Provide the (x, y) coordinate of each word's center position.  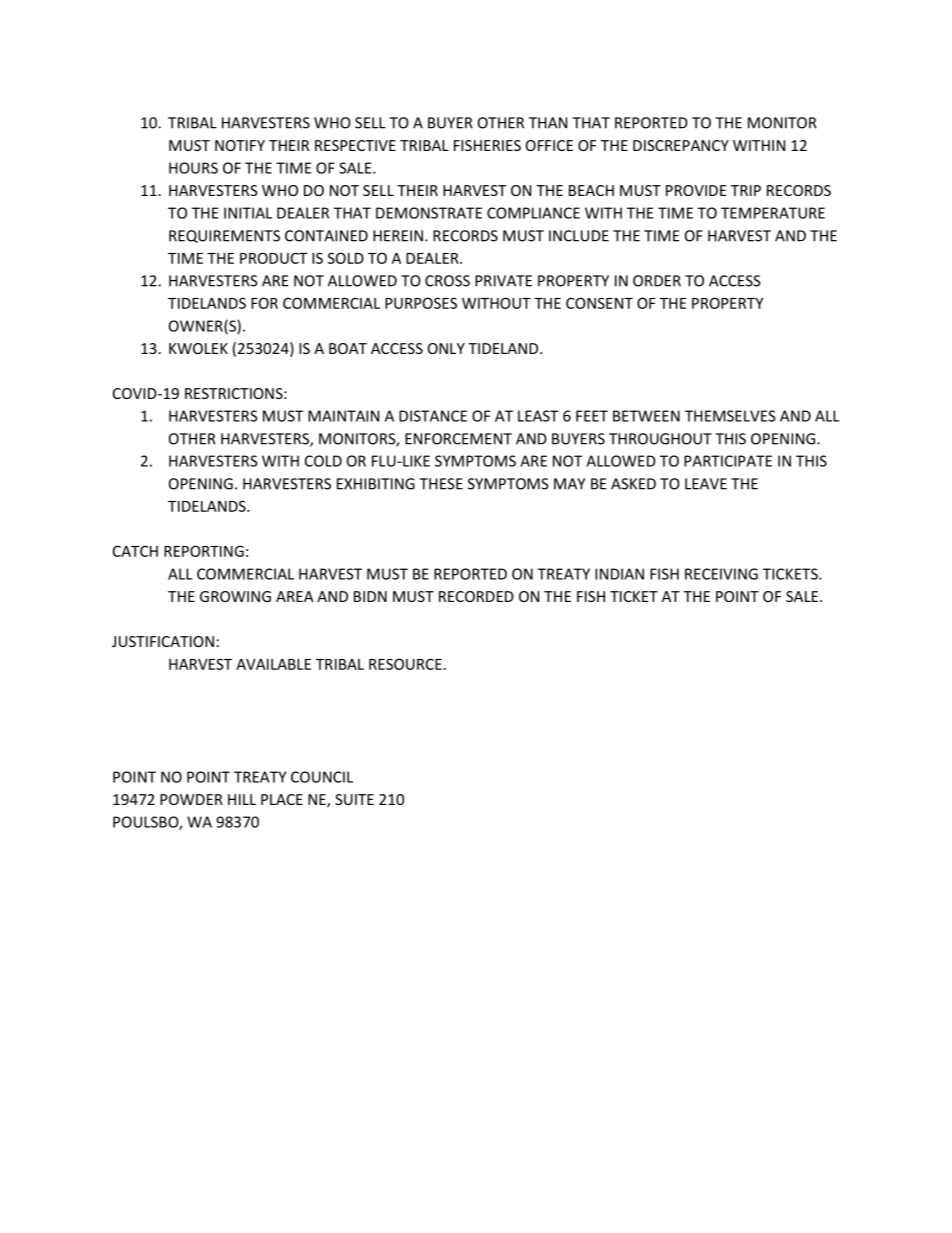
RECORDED (476, 596)
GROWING (235, 596)
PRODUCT (274, 258)
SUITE (354, 799)
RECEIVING (721, 574)
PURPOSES (421, 303)
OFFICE (549, 145)
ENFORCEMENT (458, 439)
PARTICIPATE (728, 461)
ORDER (657, 281)
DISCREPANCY (681, 145)
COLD (323, 461)
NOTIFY (240, 145)
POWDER (191, 799)
